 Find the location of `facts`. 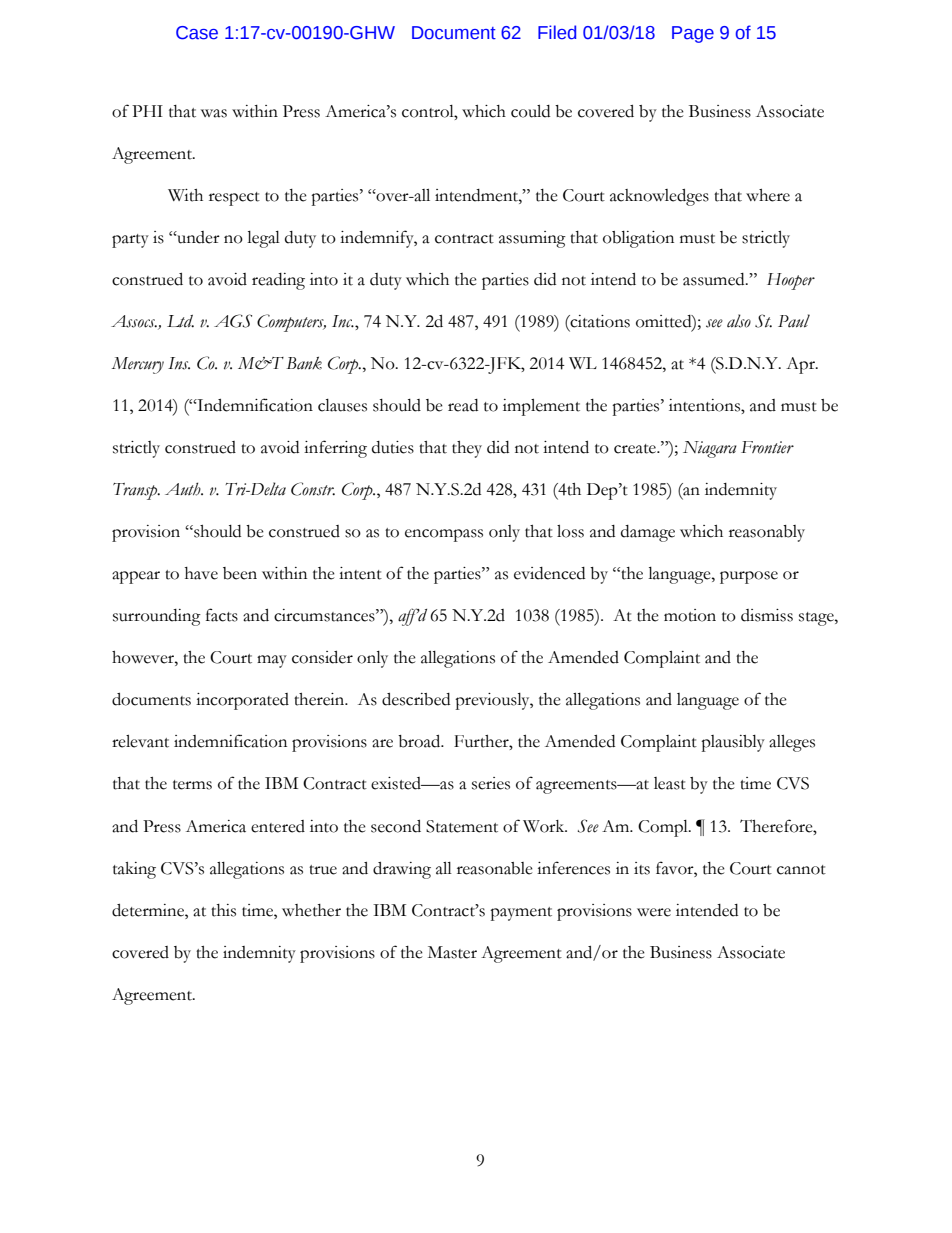

facts is located at coordinates (222, 615).
